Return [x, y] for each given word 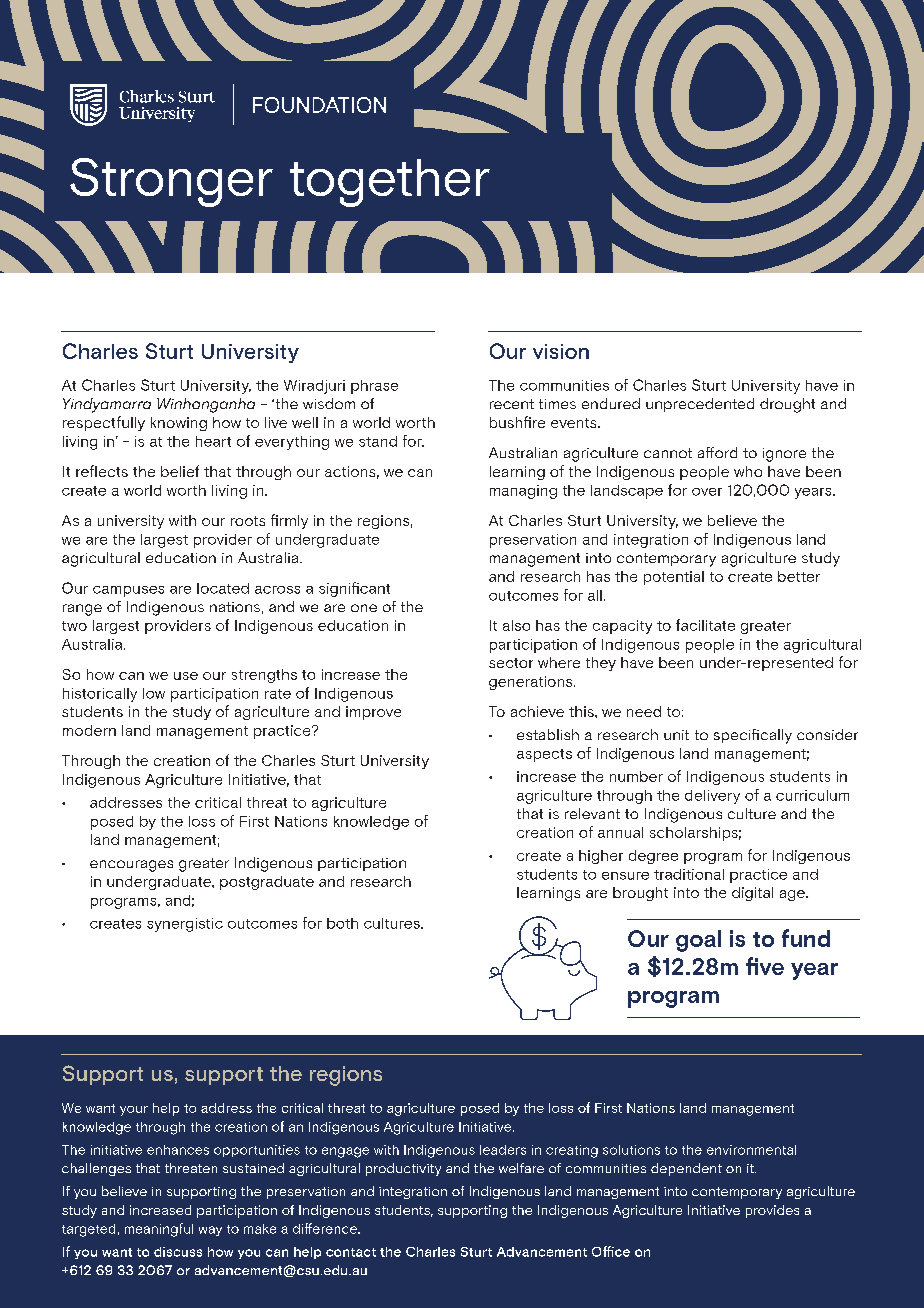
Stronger [171, 182]
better [799, 576]
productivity [403, 1169]
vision [561, 351]
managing [523, 492]
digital [752, 894]
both [342, 923]
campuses [128, 591]
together [390, 183]
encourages [131, 866]
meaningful [159, 1230]
